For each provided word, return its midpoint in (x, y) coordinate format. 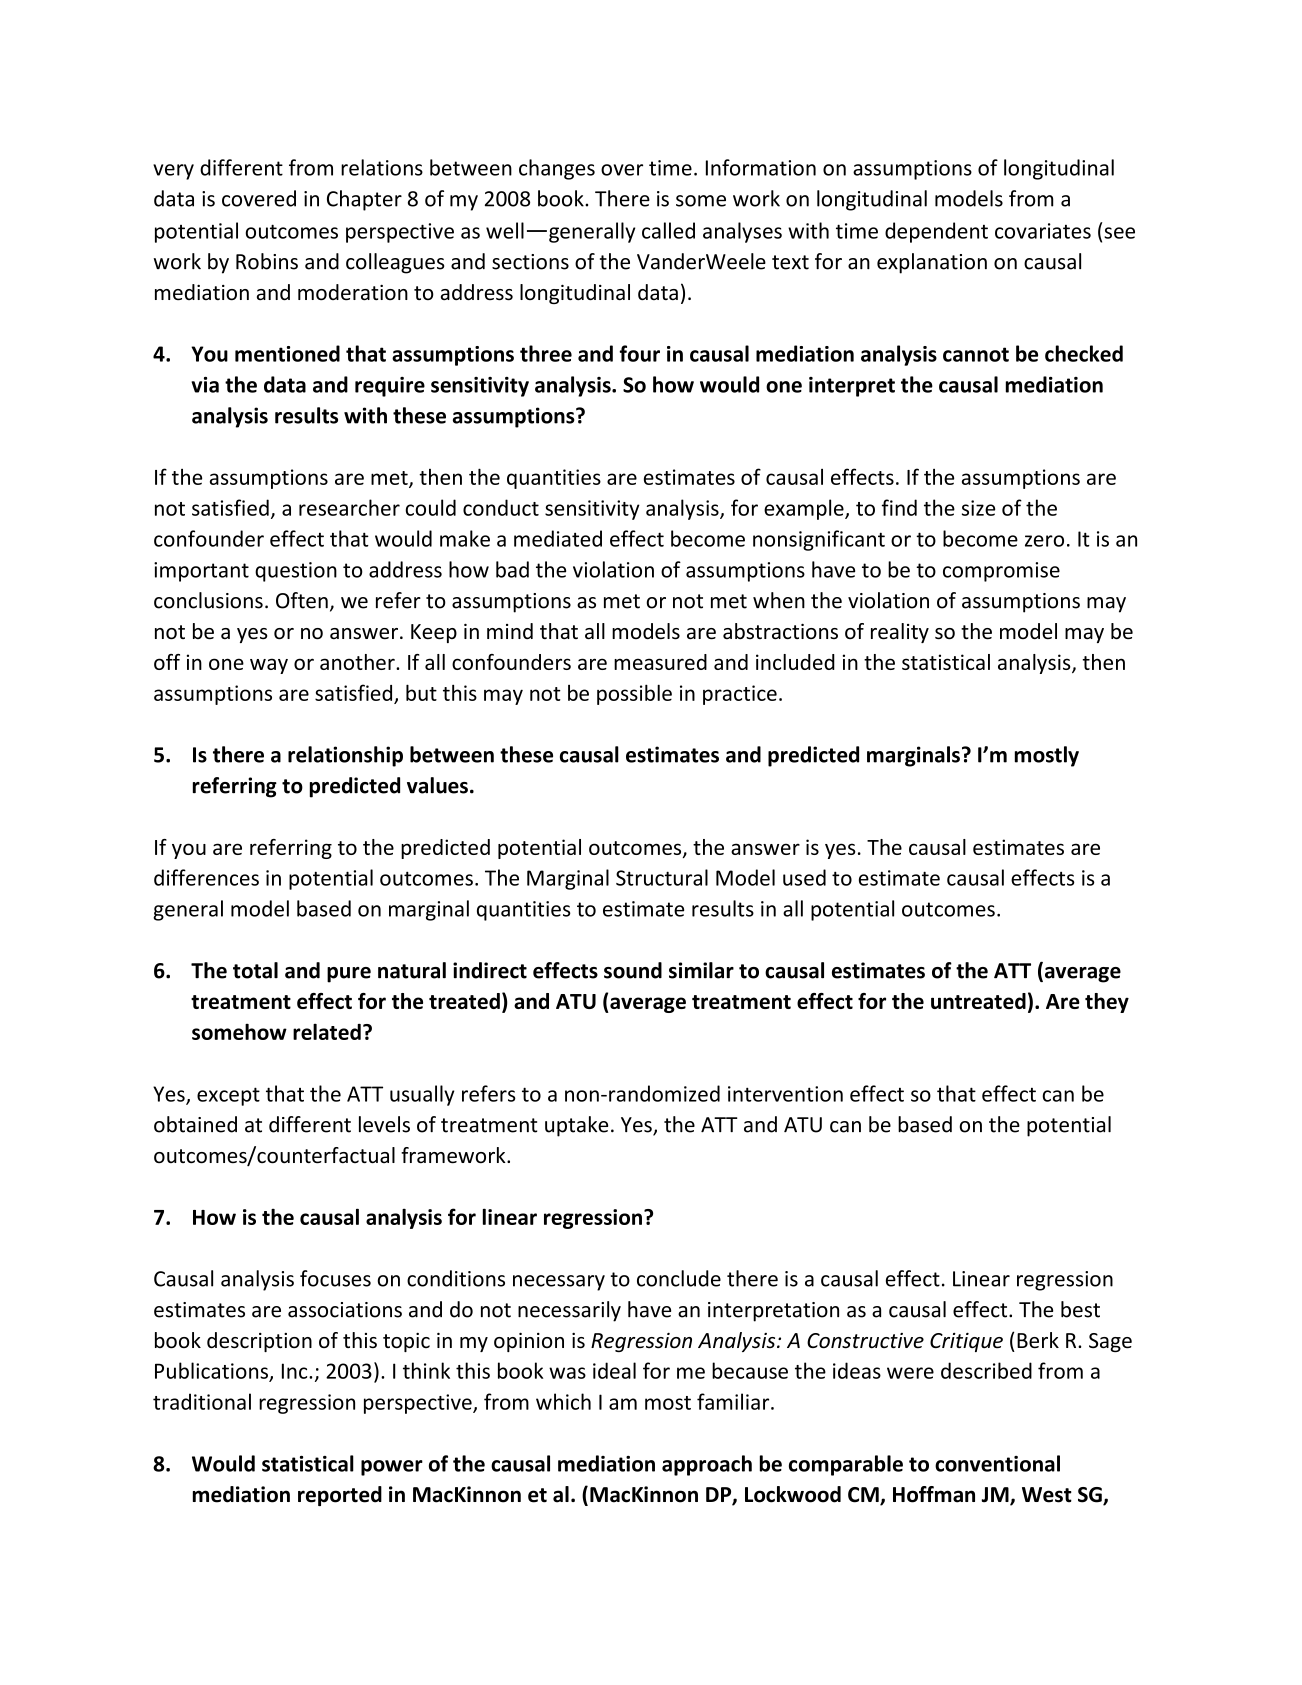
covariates (1043, 231)
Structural (662, 877)
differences (206, 877)
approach (707, 1465)
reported (340, 1496)
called (668, 230)
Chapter (364, 200)
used (804, 877)
